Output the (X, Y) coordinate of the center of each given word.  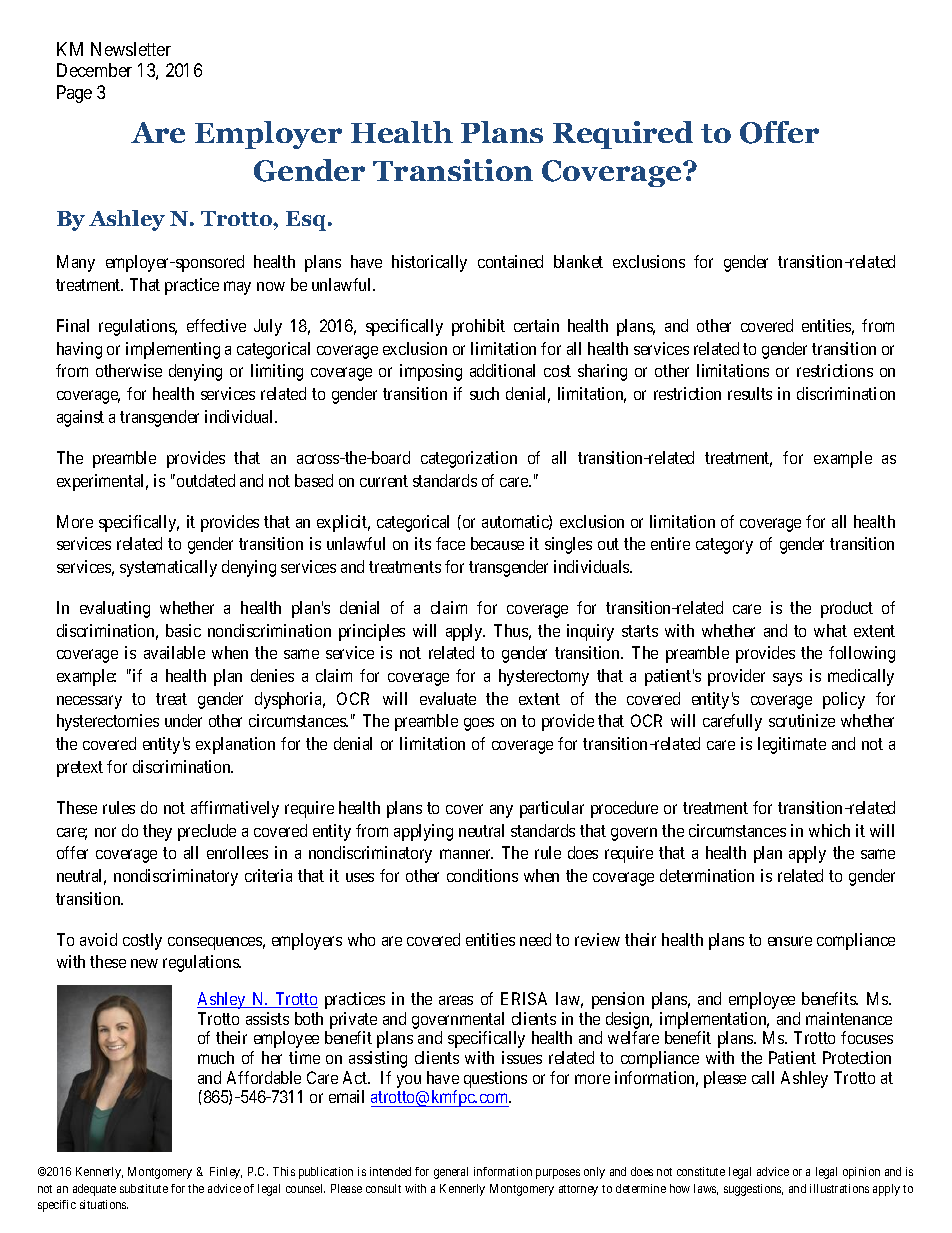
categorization (469, 459)
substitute (144, 1188)
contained (510, 261)
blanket (578, 261)
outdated (206, 480)
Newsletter (131, 49)
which (829, 830)
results (750, 393)
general (451, 1173)
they (157, 832)
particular (552, 809)
